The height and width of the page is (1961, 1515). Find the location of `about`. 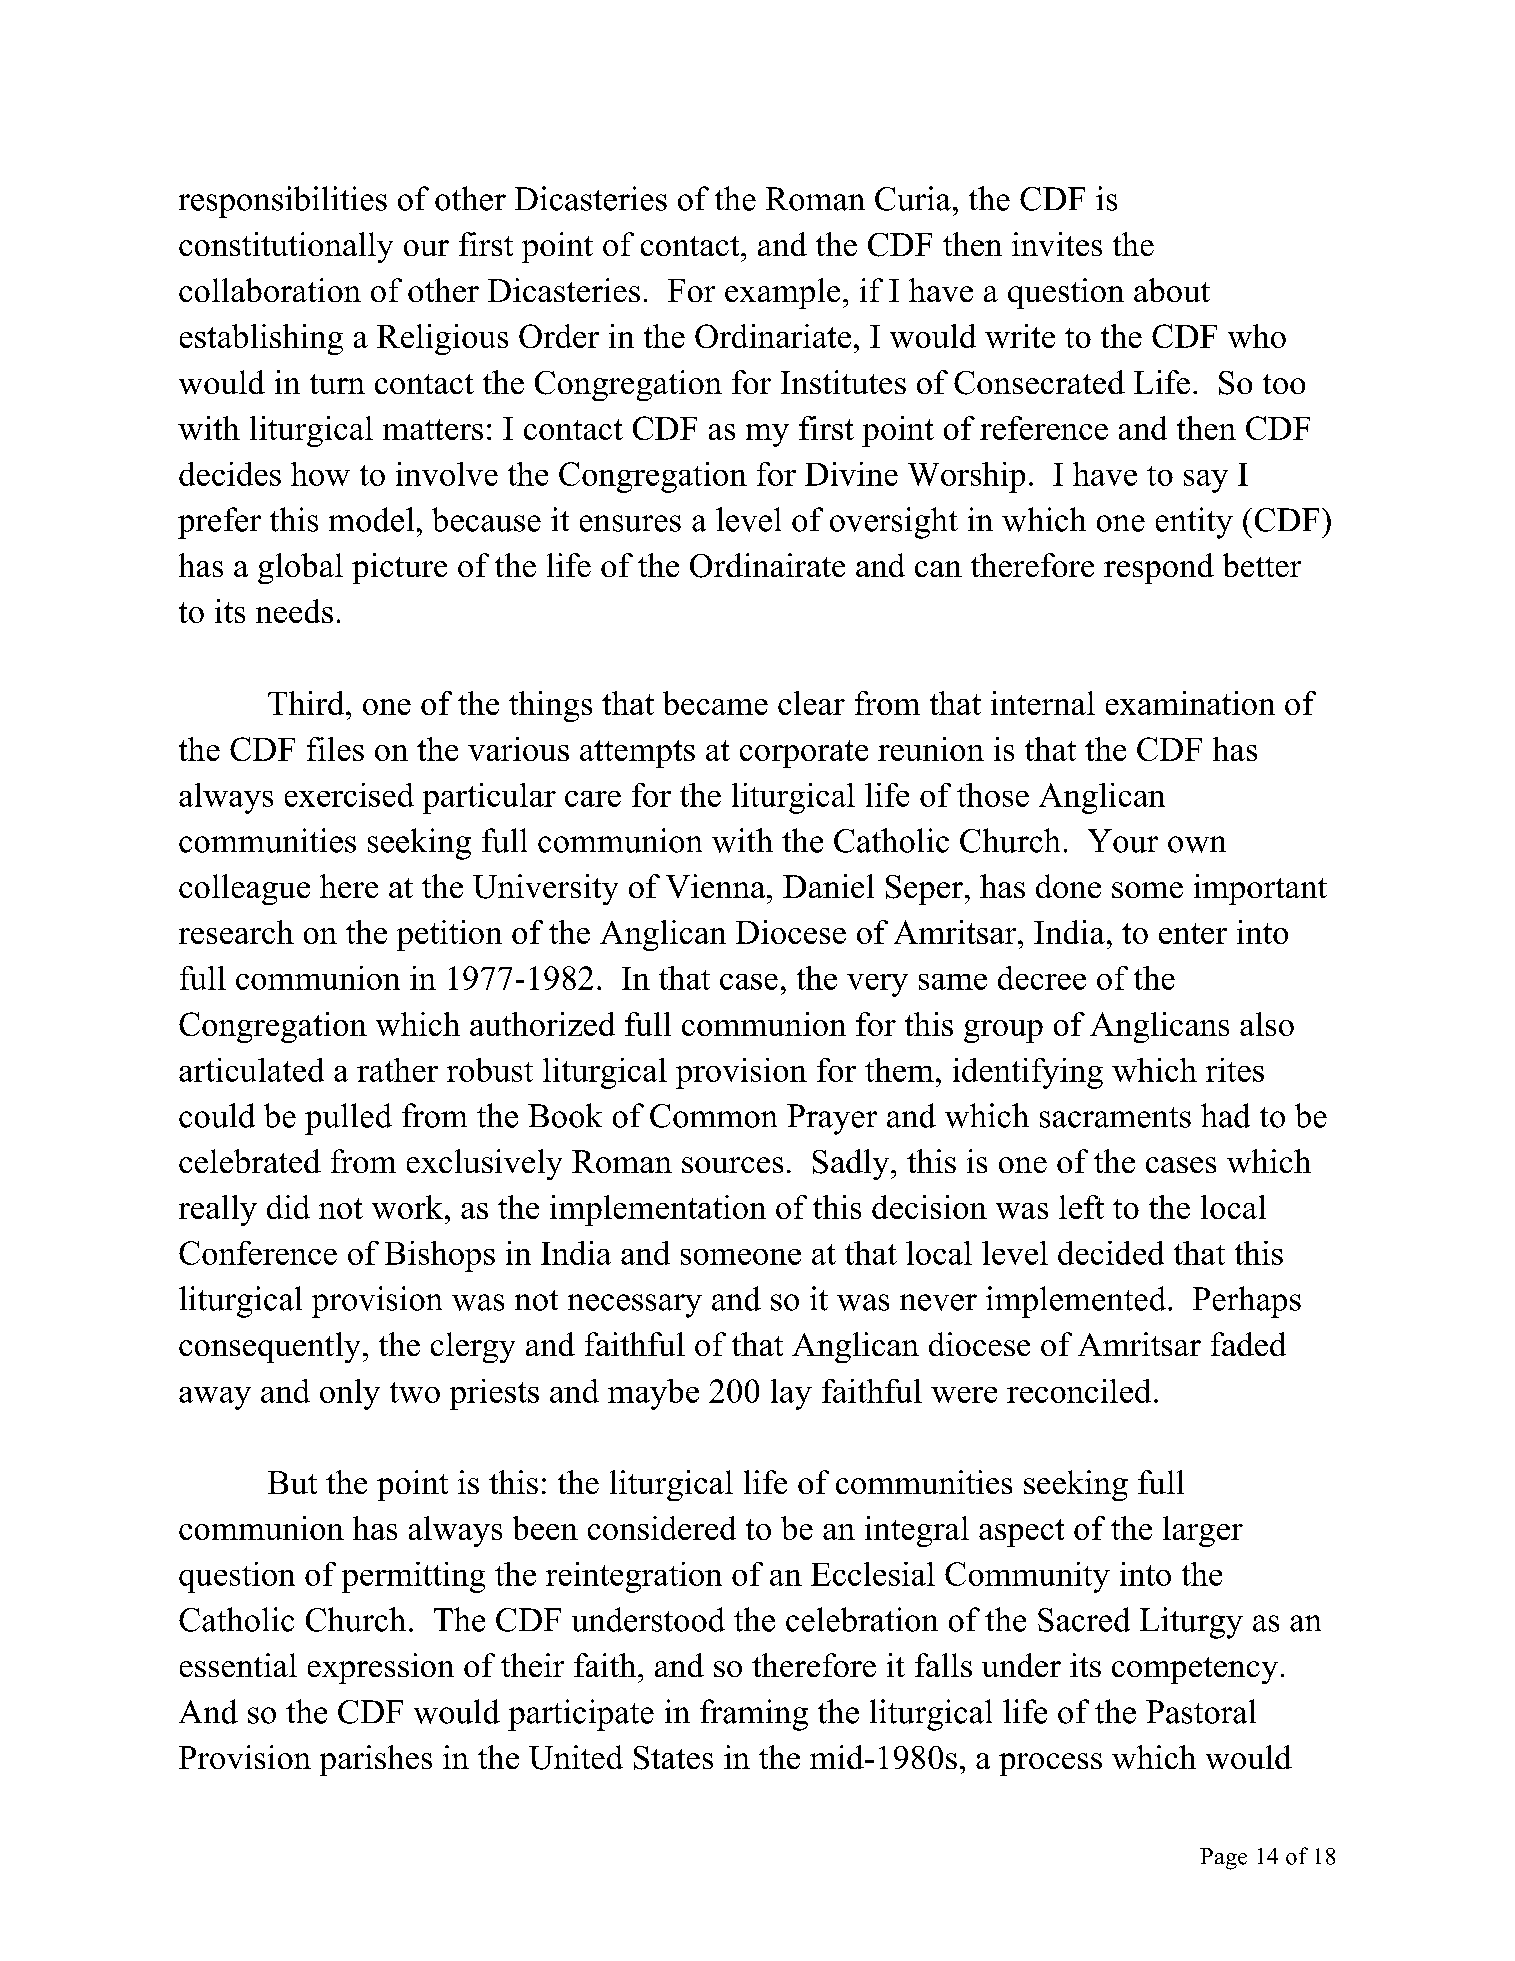

about is located at coordinates (1172, 290).
